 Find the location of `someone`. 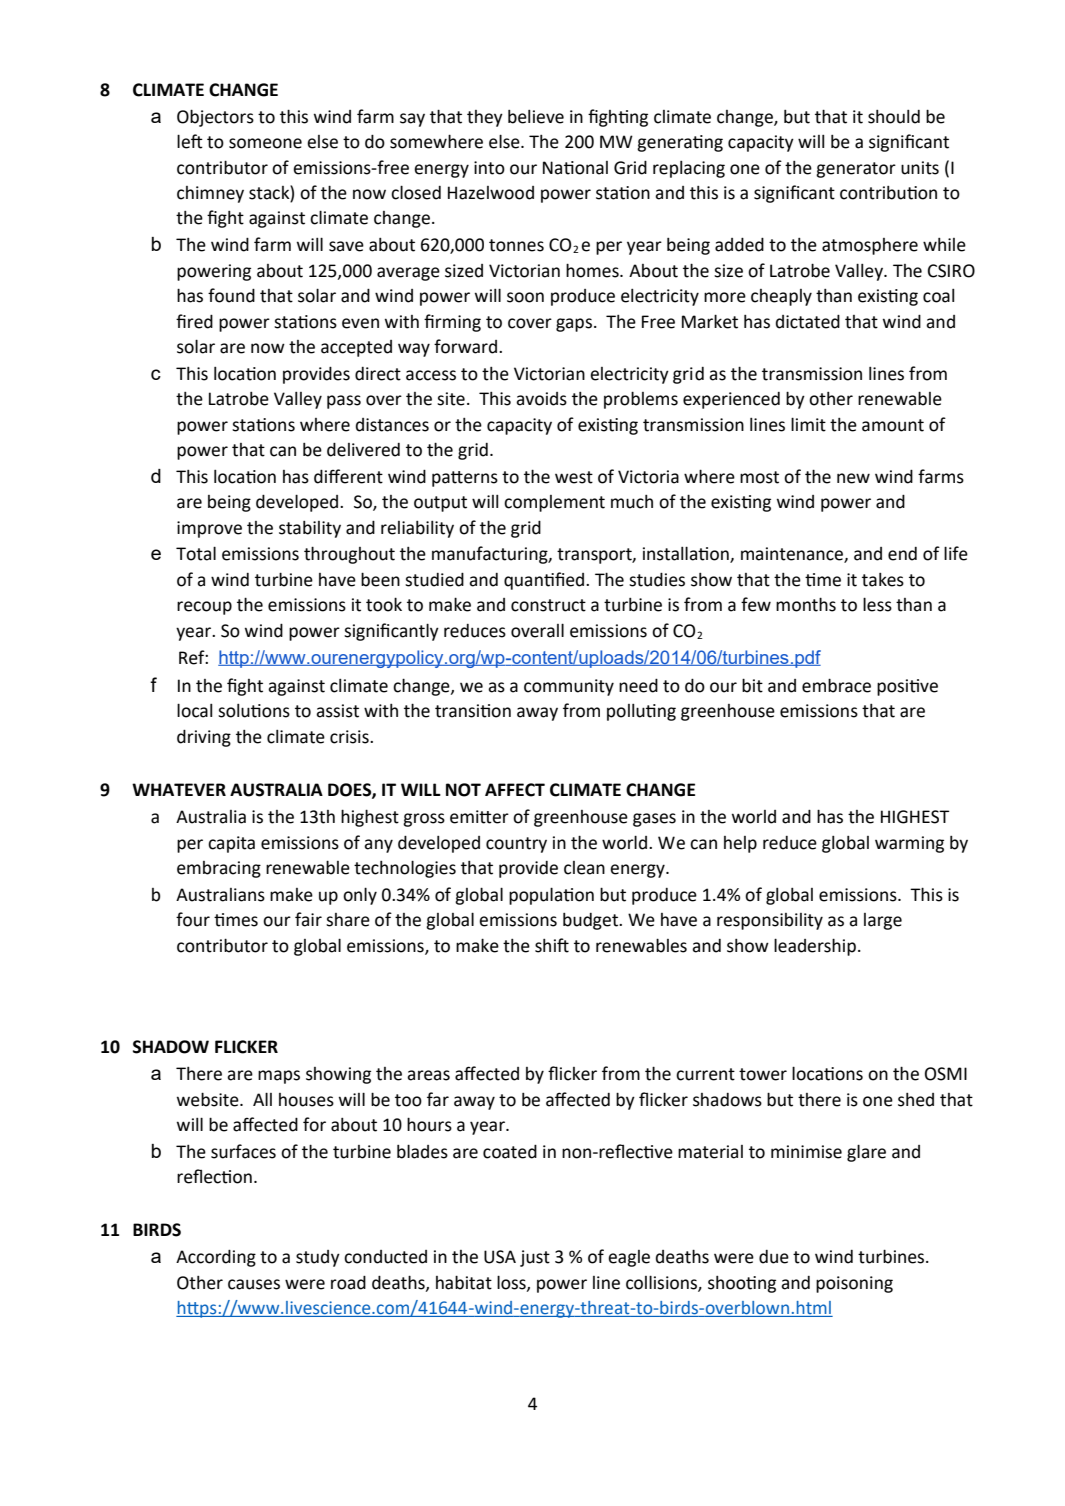

someone is located at coordinates (265, 143).
